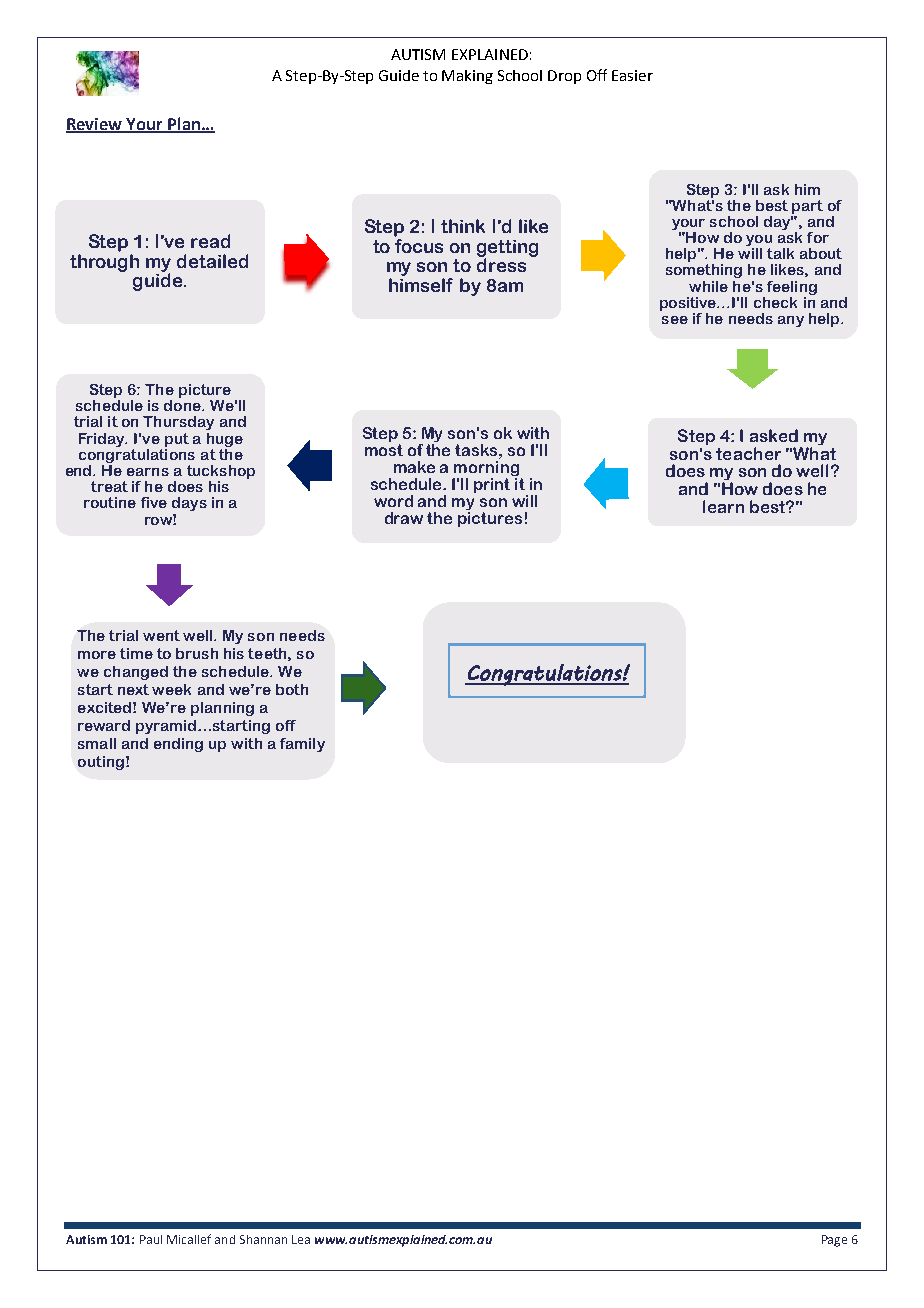 This page has height=1308, width=924. Describe the element at coordinates (632, 75) in the page. I see `Easier` at that location.
